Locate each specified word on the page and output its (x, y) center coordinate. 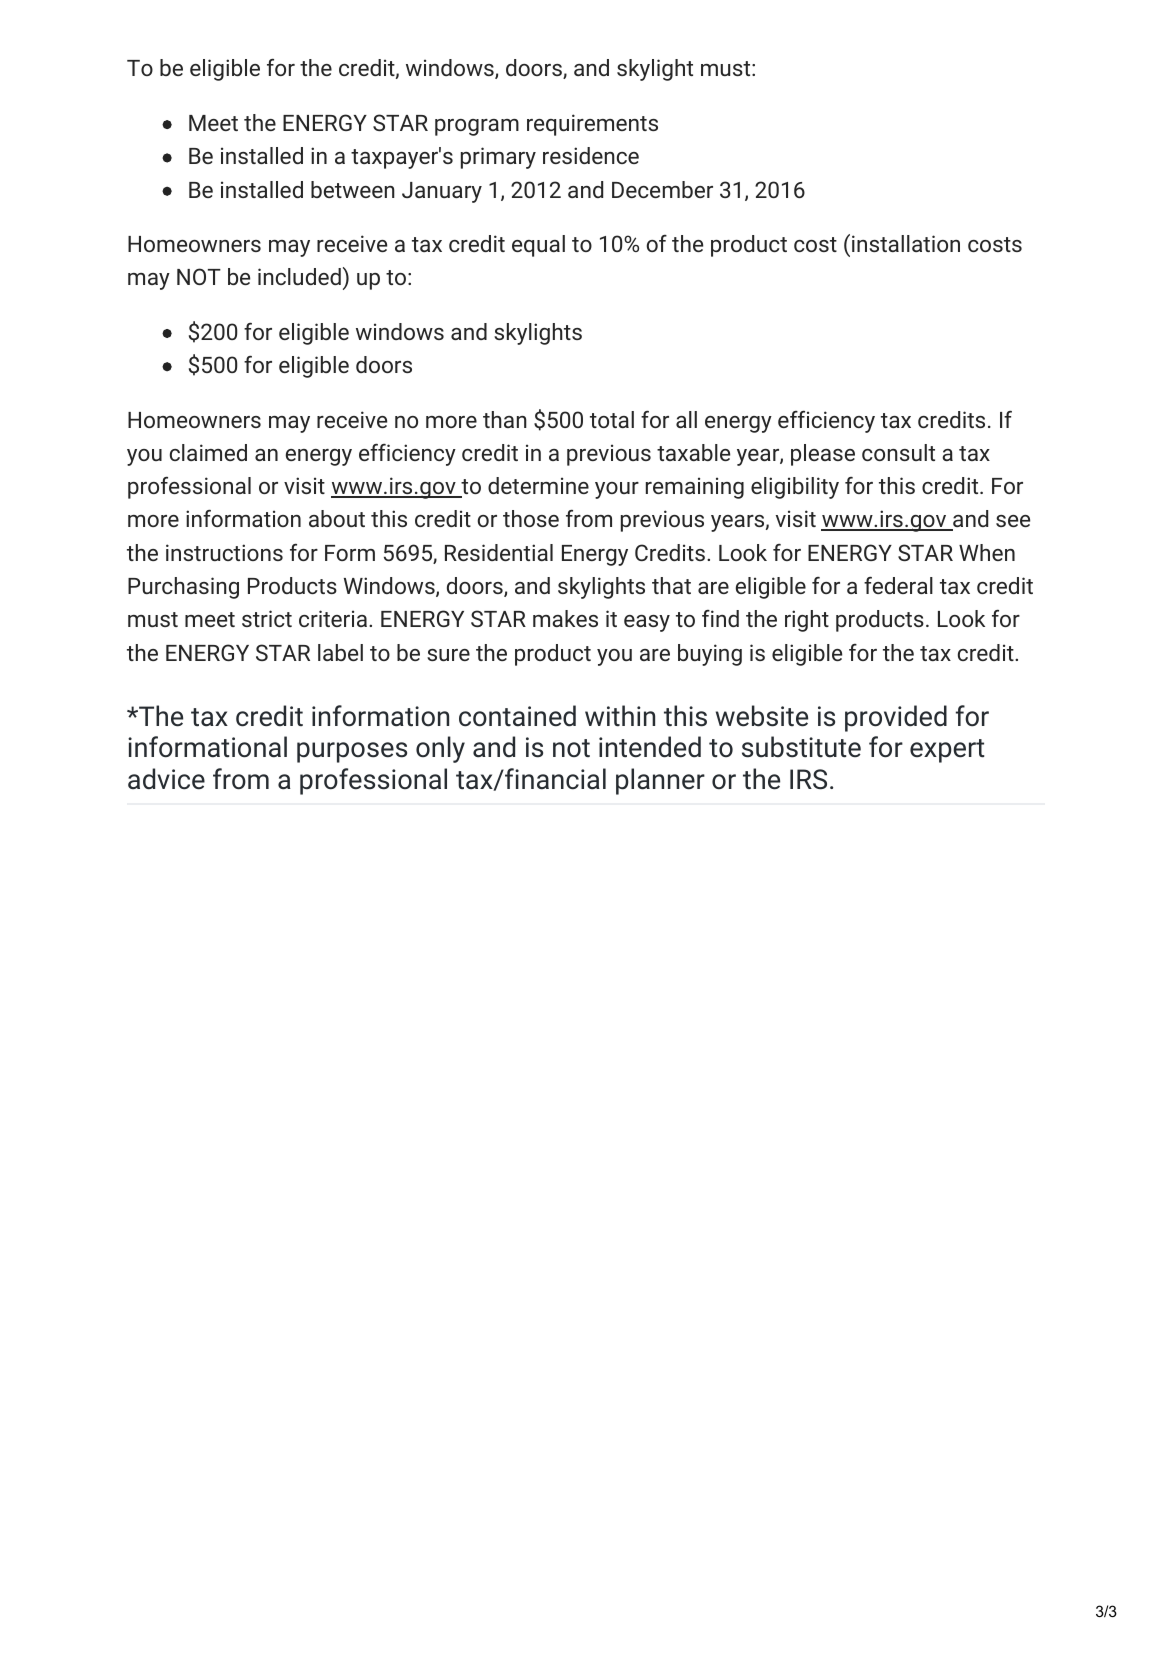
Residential (499, 552)
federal (898, 585)
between (353, 189)
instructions (224, 552)
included (299, 276)
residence (591, 155)
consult (898, 452)
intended (650, 747)
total (612, 419)
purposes (352, 752)
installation (906, 243)
